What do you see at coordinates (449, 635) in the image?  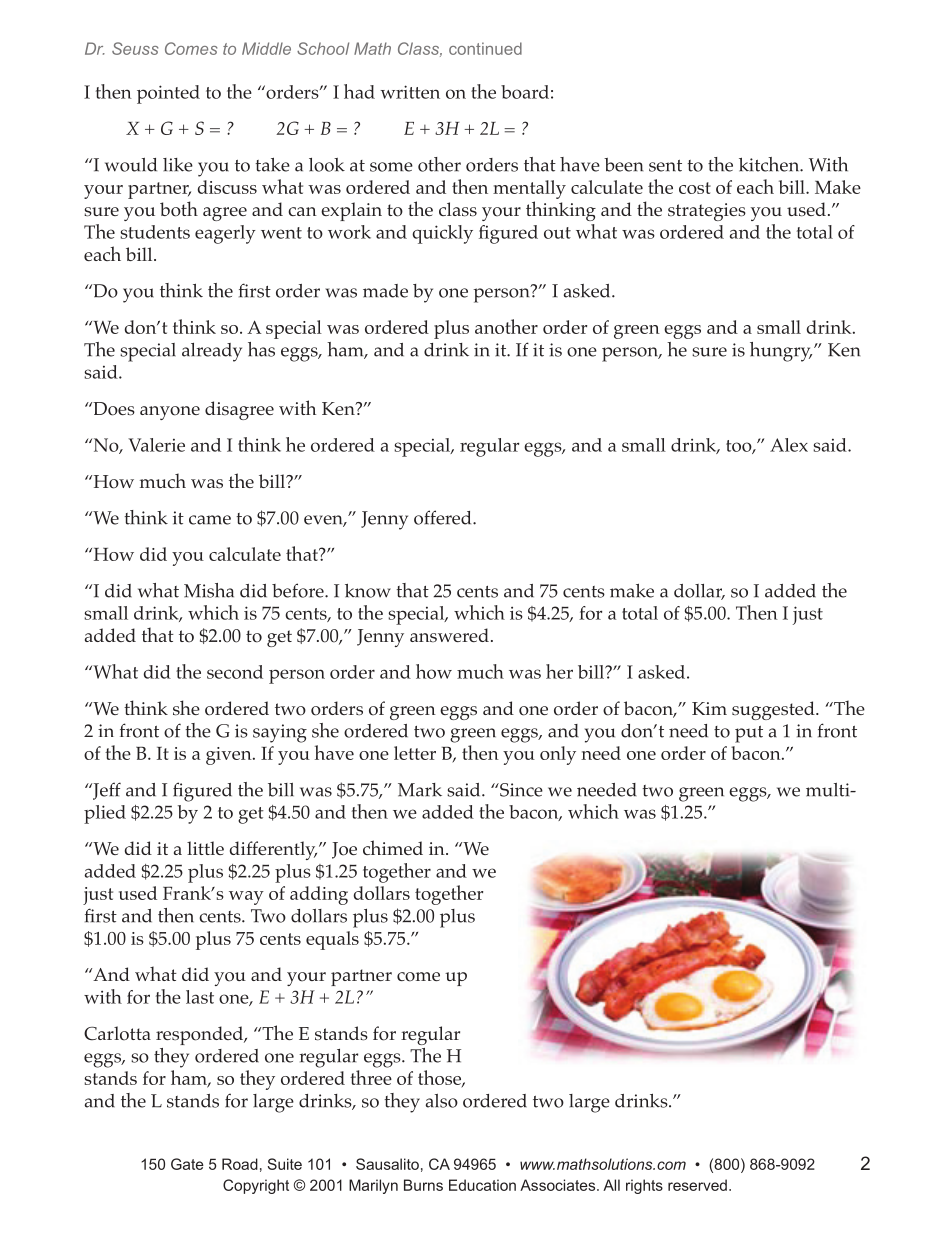 I see `answered` at bounding box center [449, 635].
